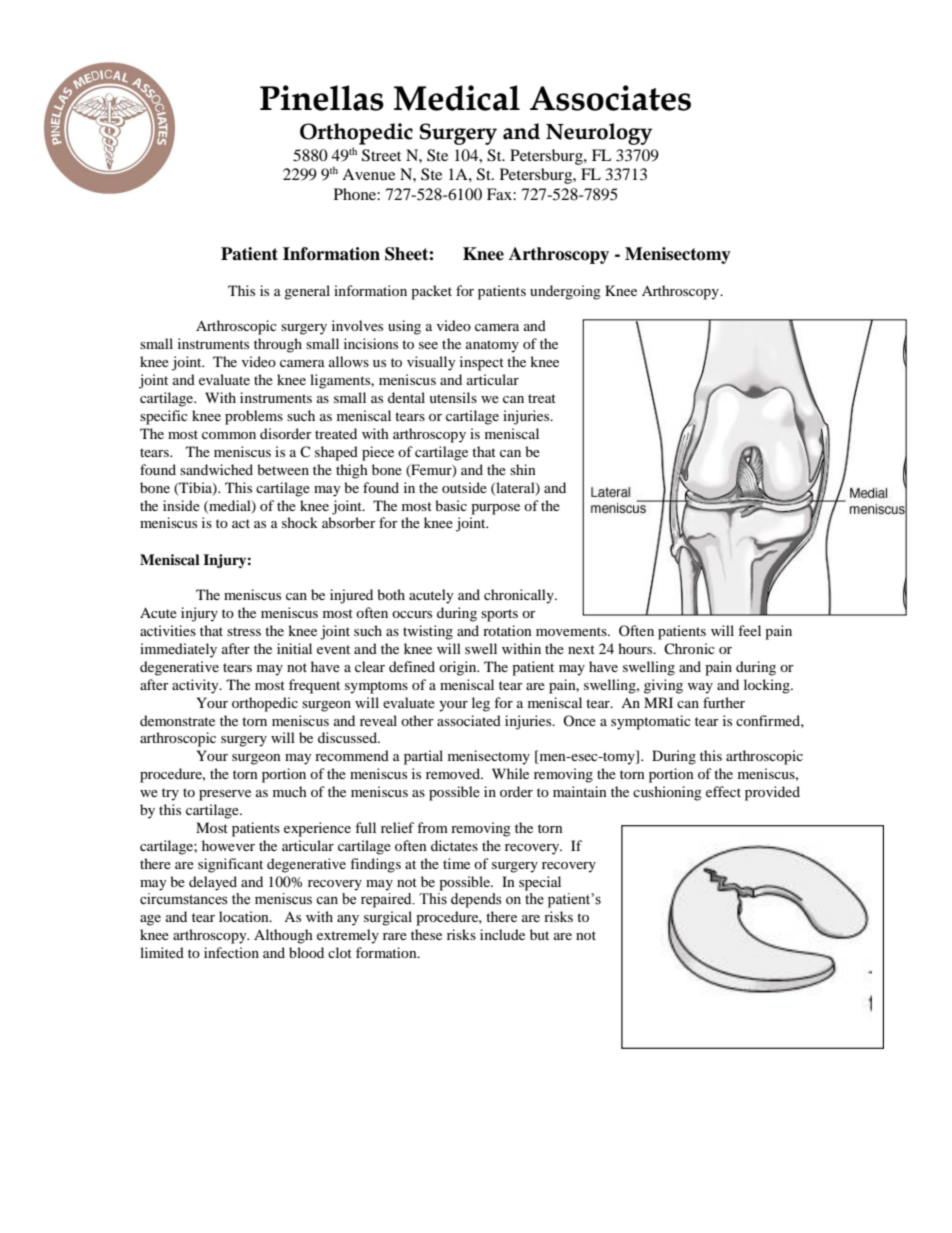 The height and width of the screenshot is (1233, 952). I want to click on feel, so click(749, 630).
